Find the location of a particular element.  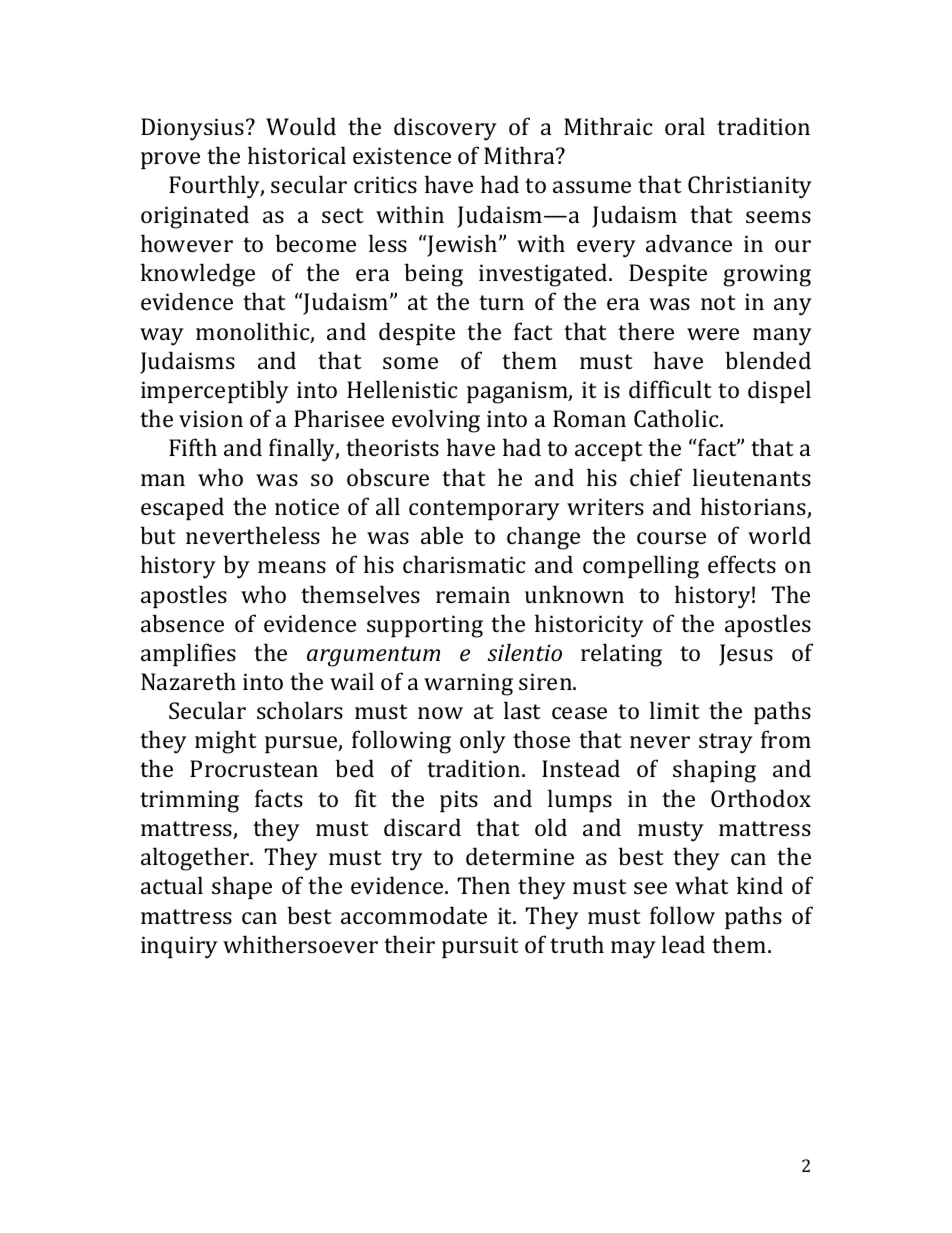

supporting is located at coordinates (425, 626).
